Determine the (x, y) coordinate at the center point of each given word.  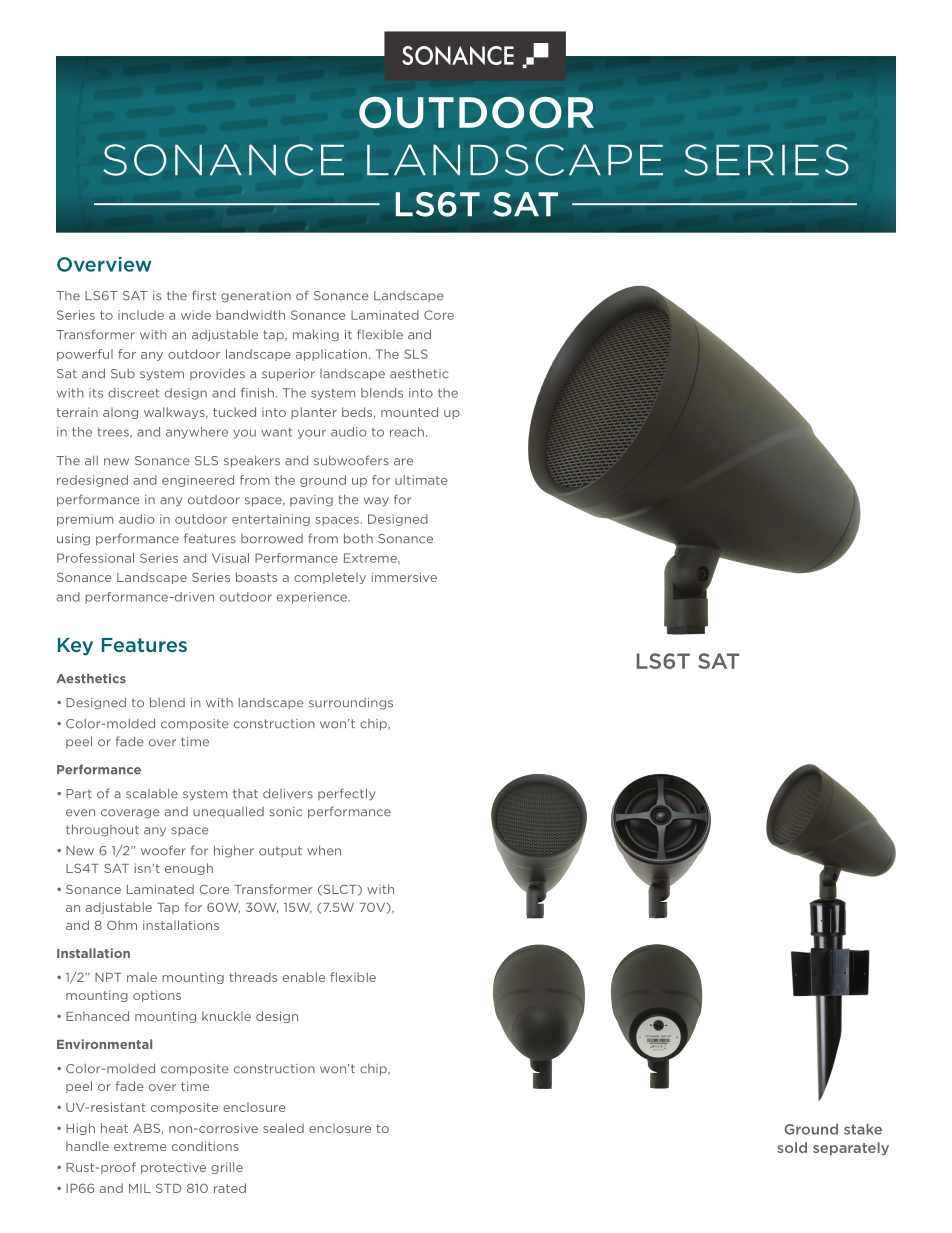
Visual (230, 558)
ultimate (421, 480)
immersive (404, 577)
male (142, 977)
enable (304, 977)
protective (173, 1168)
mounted (409, 412)
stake (863, 1129)
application (331, 355)
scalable (152, 793)
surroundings (351, 704)
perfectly (346, 794)
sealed (283, 1128)
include (141, 315)
